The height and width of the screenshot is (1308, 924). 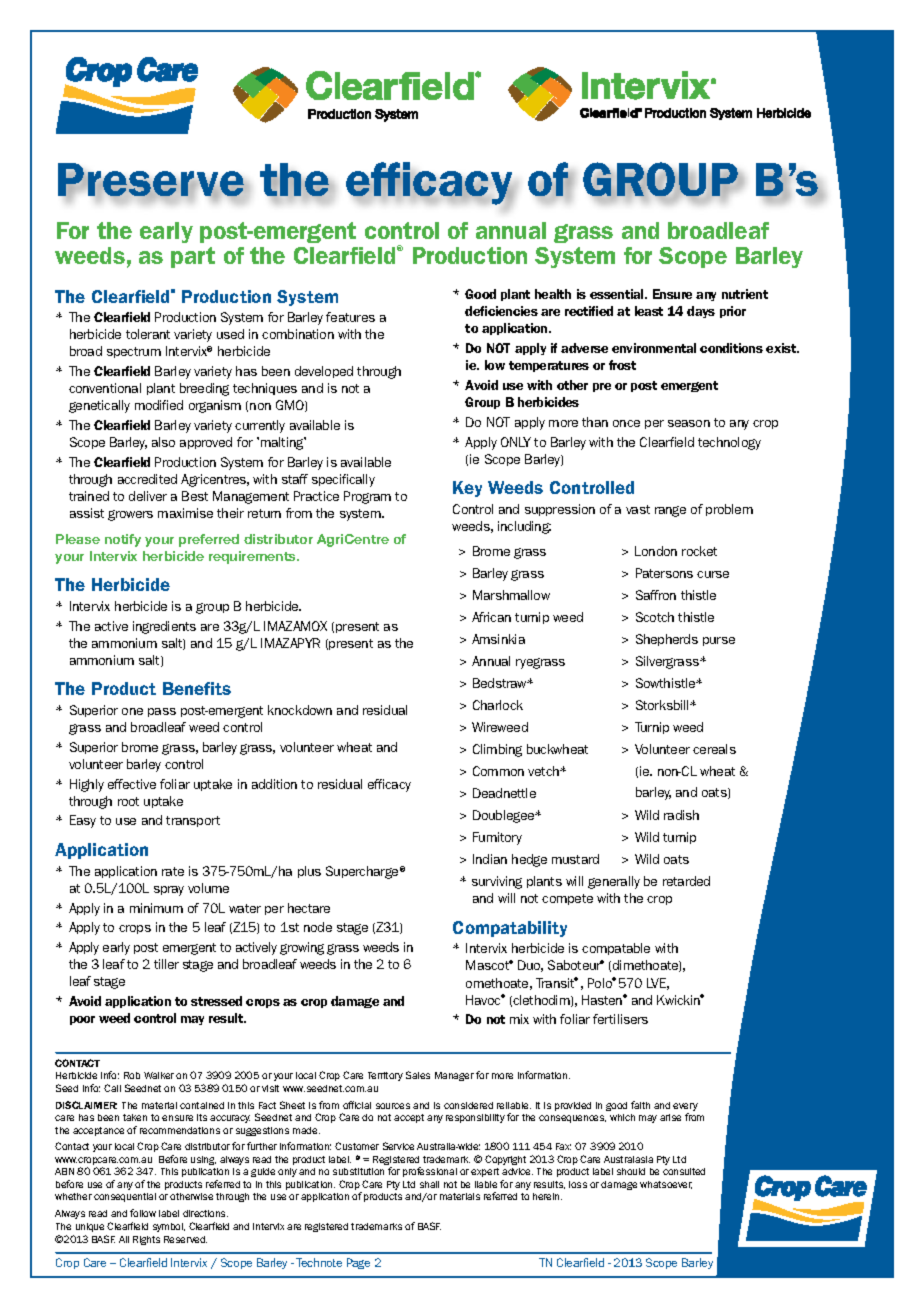 I want to click on Benefits, so click(x=197, y=688).
